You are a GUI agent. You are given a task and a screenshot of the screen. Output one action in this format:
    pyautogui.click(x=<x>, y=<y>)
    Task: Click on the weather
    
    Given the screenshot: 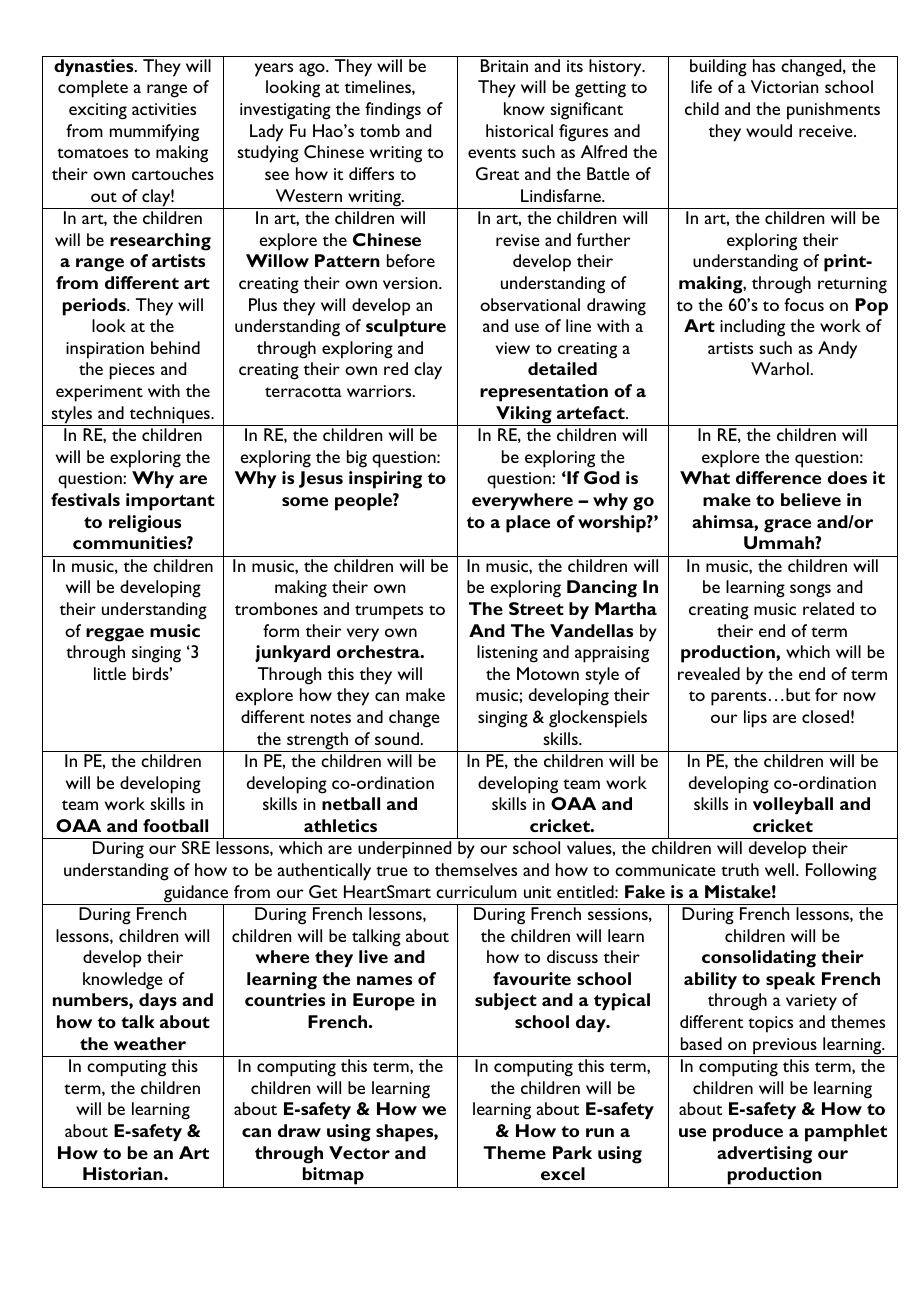 What is the action you would take?
    pyautogui.click(x=150, y=1043)
